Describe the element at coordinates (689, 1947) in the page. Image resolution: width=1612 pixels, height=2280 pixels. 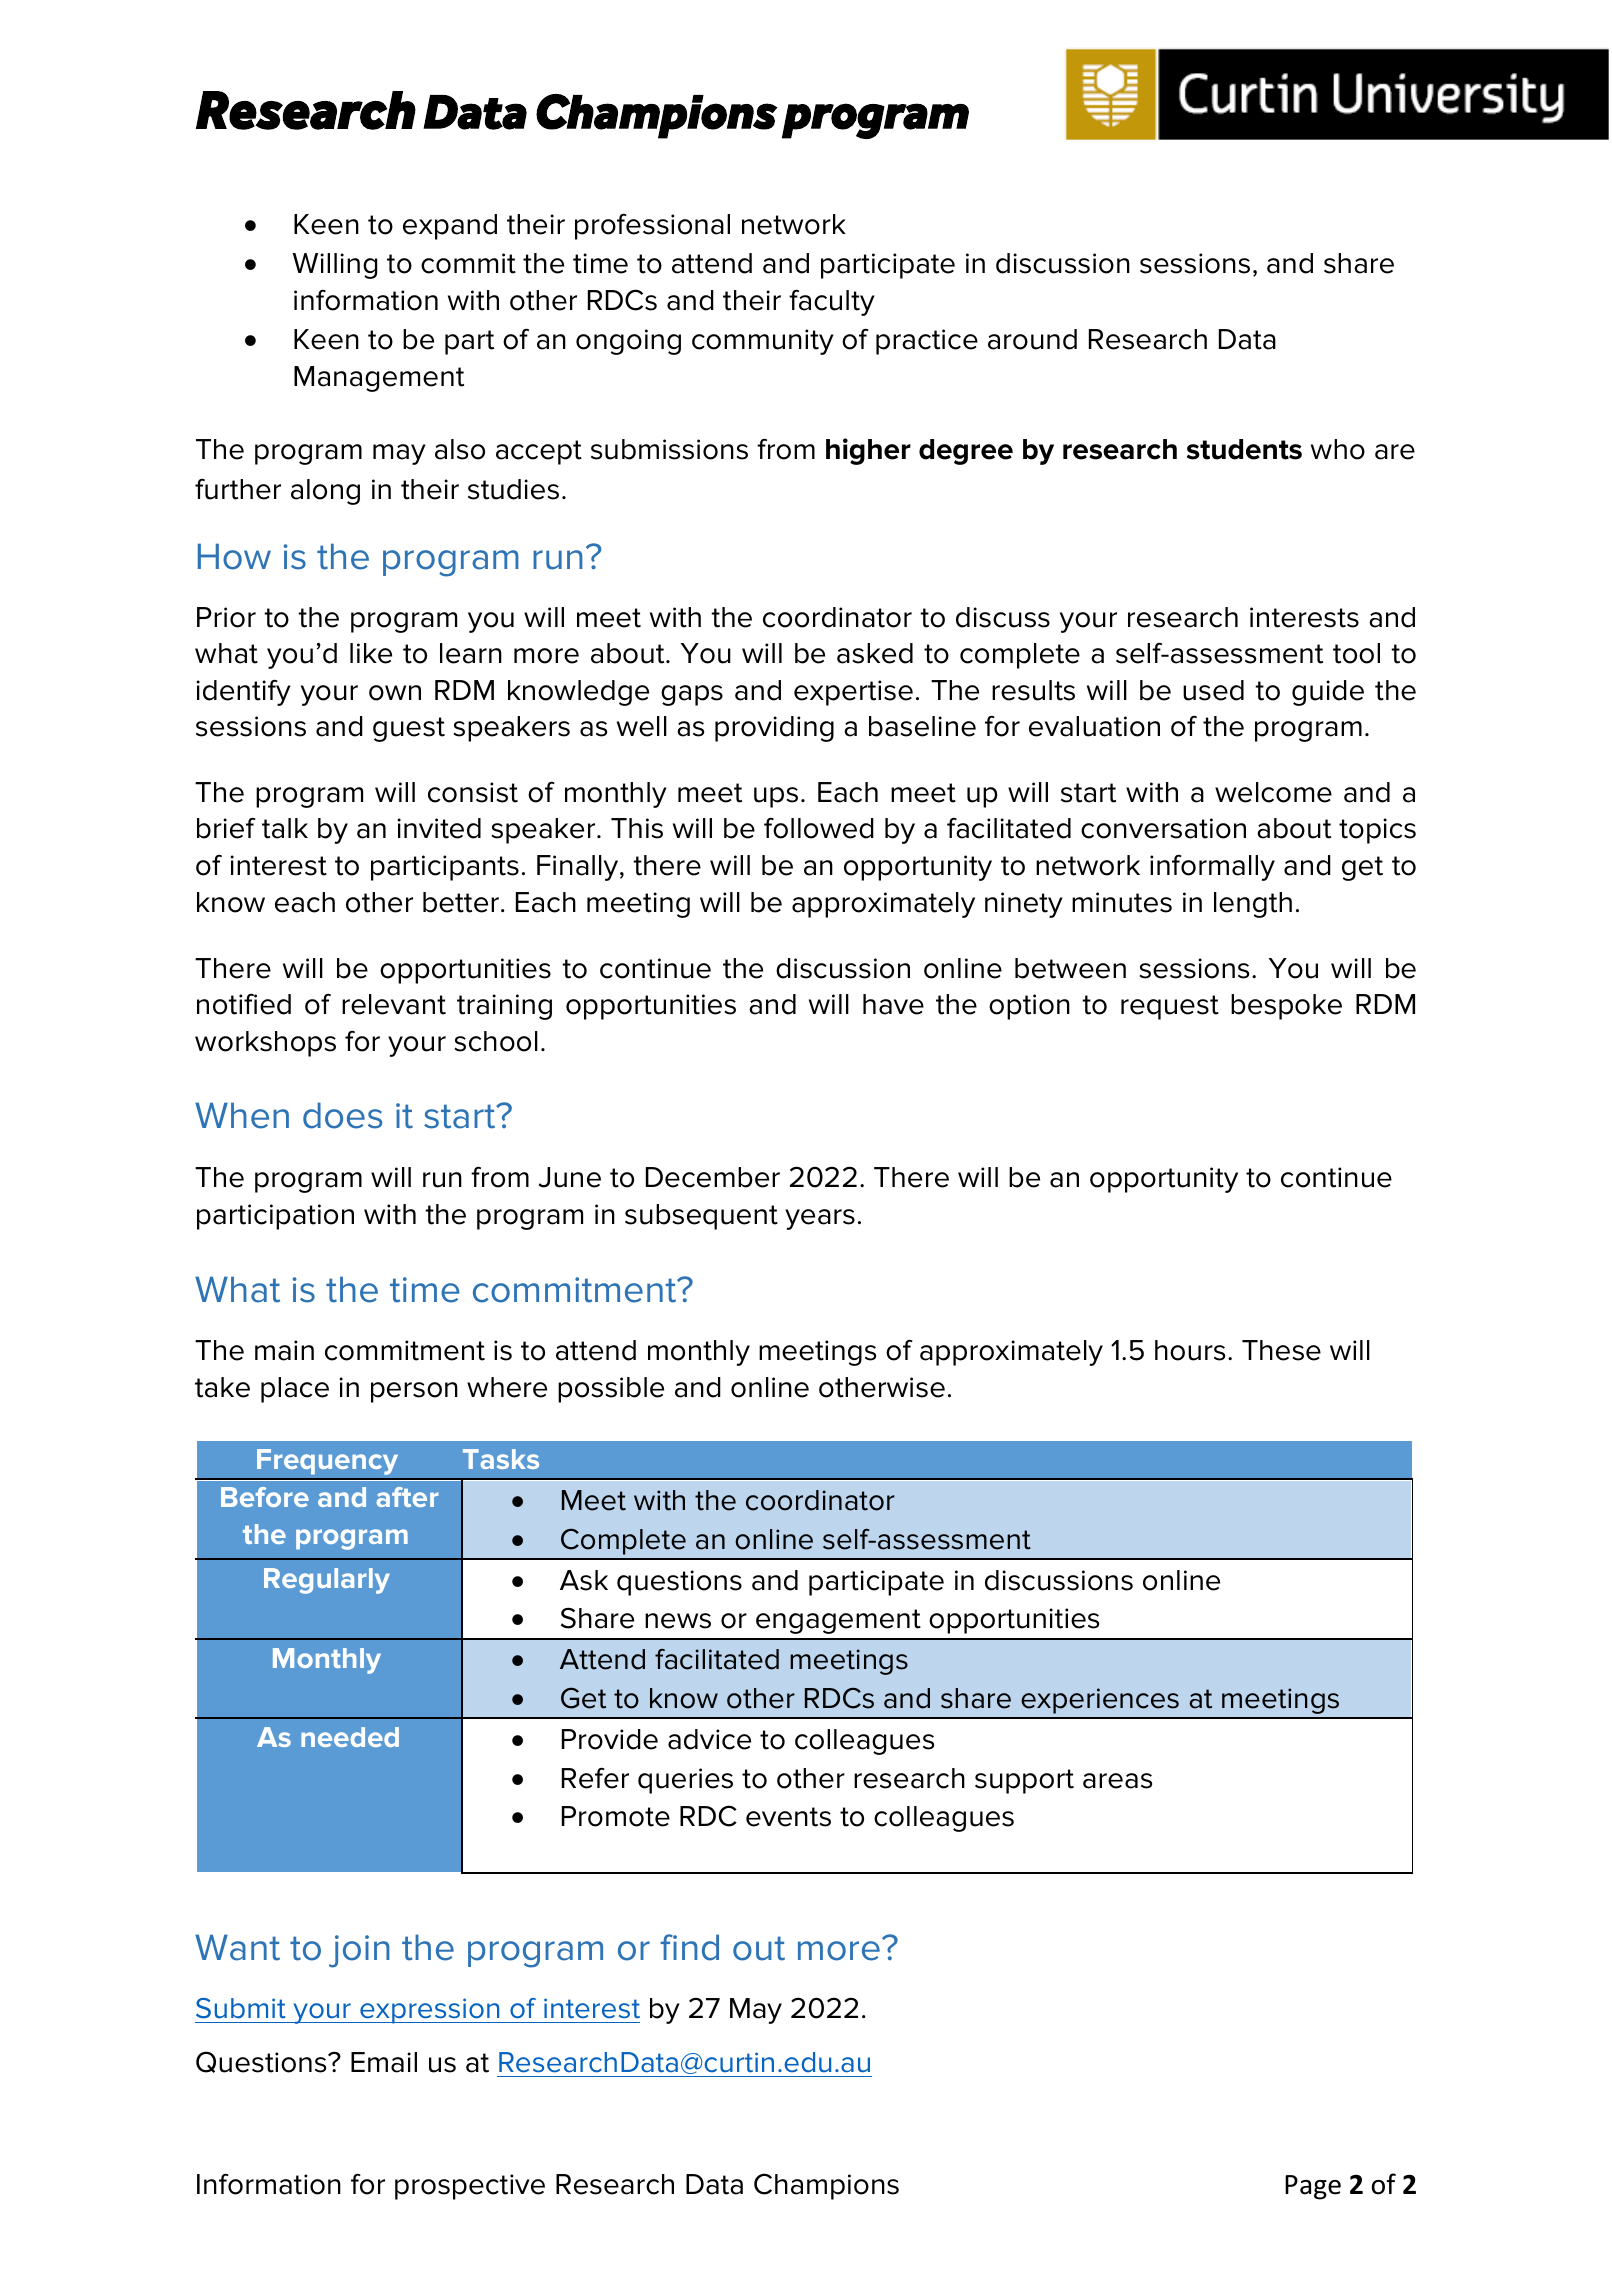
I see `find` at that location.
